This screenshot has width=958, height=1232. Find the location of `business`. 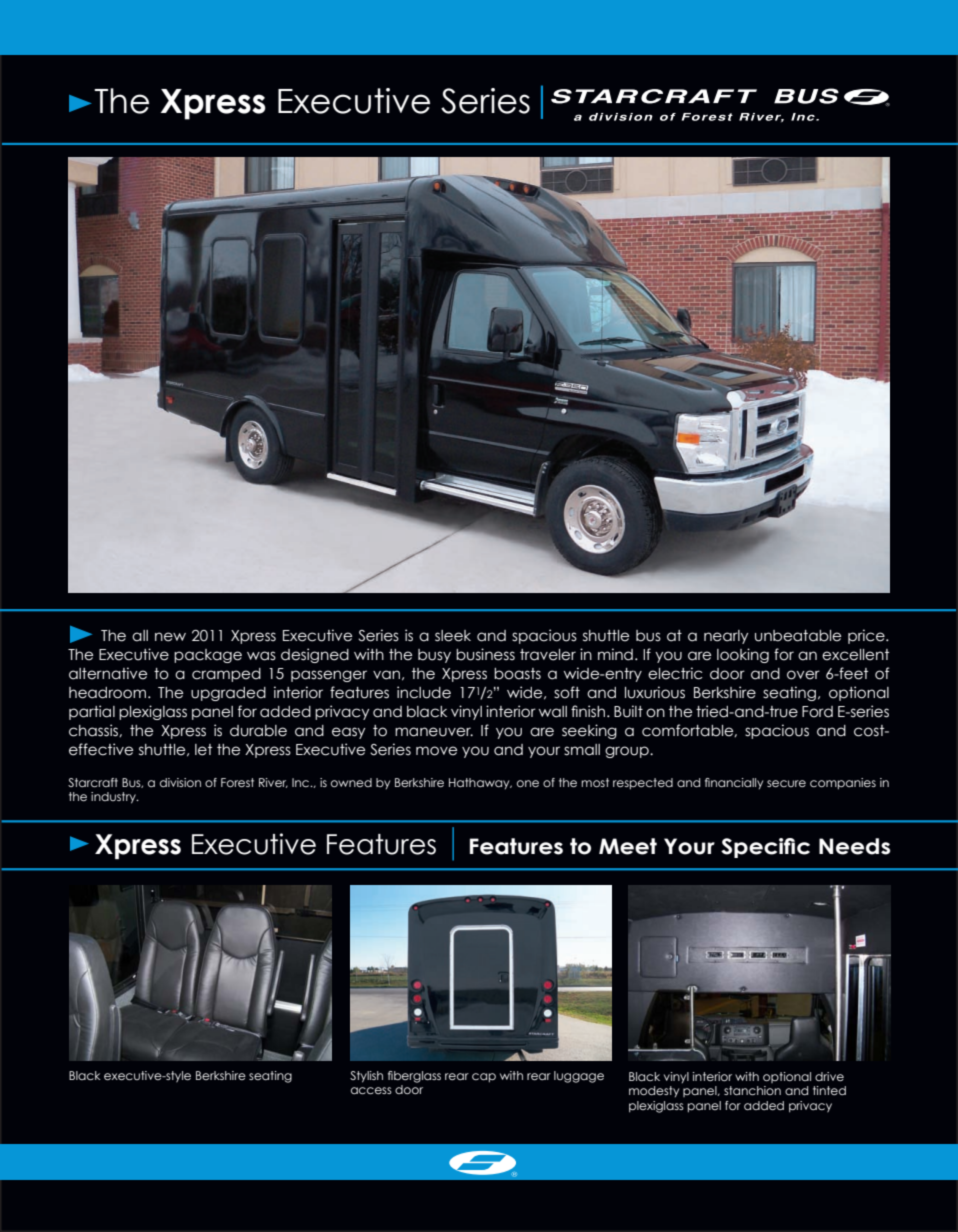

business is located at coordinates (485, 654).
